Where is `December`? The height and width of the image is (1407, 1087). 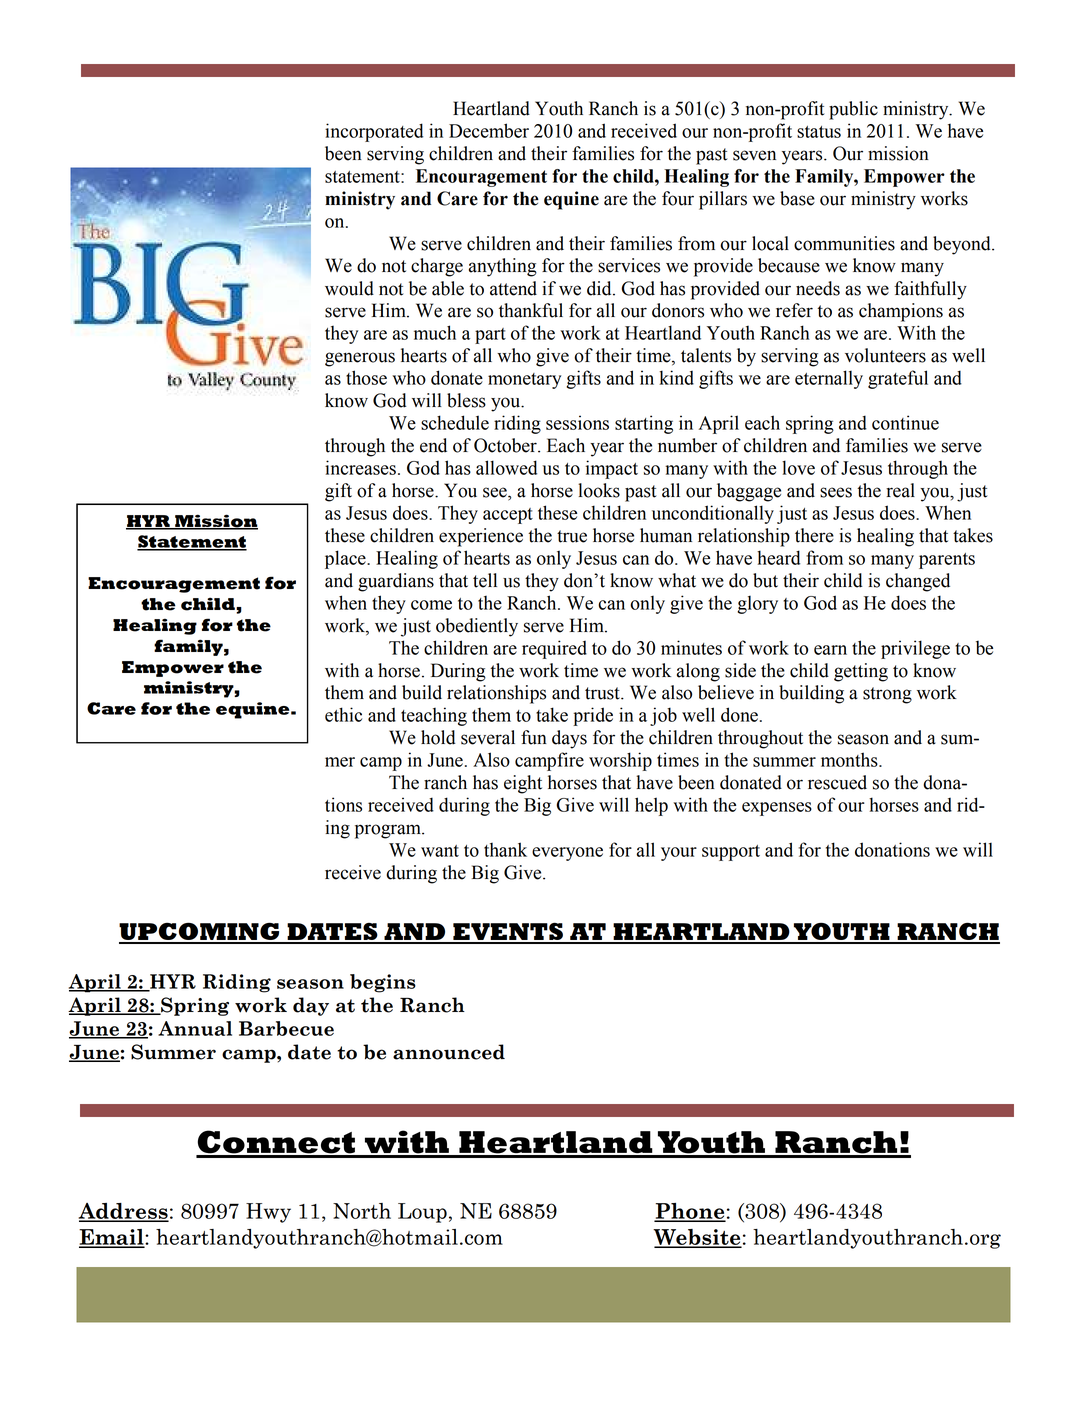 December is located at coordinates (489, 130).
